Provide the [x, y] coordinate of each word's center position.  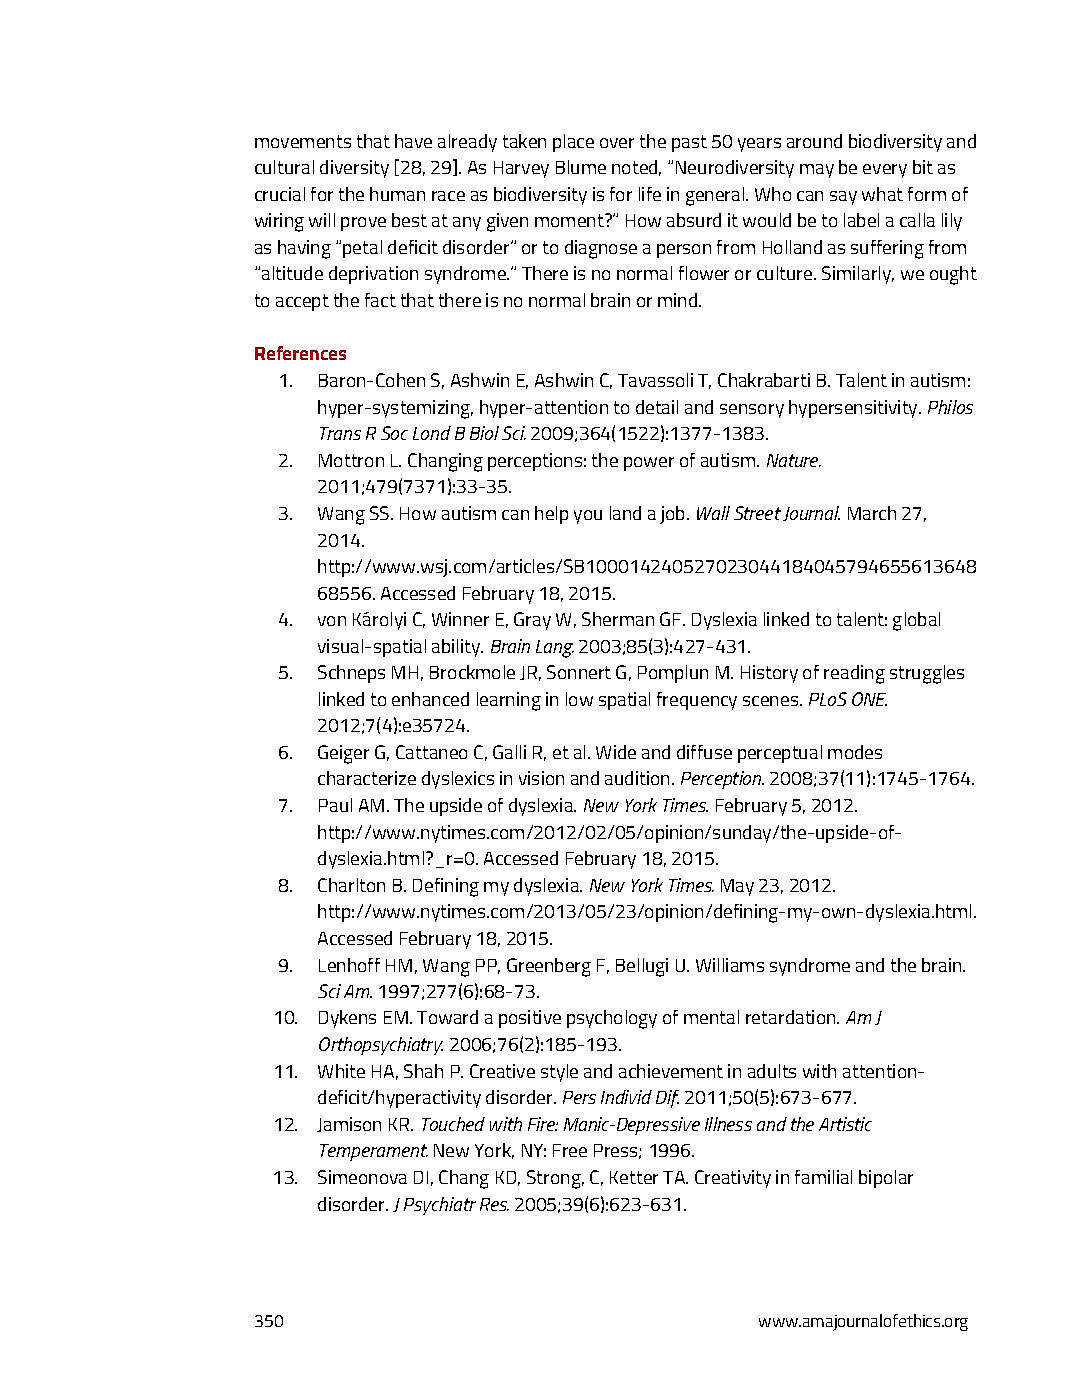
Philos [950, 407]
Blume [581, 167]
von [332, 621]
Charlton [351, 885]
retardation [792, 1017]
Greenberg [549, 967]
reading [854, 674]
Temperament [374, 1152]
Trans [340, 433]
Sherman [618, 619]
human [397, 194]
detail [657, 407]
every [885, 171]
